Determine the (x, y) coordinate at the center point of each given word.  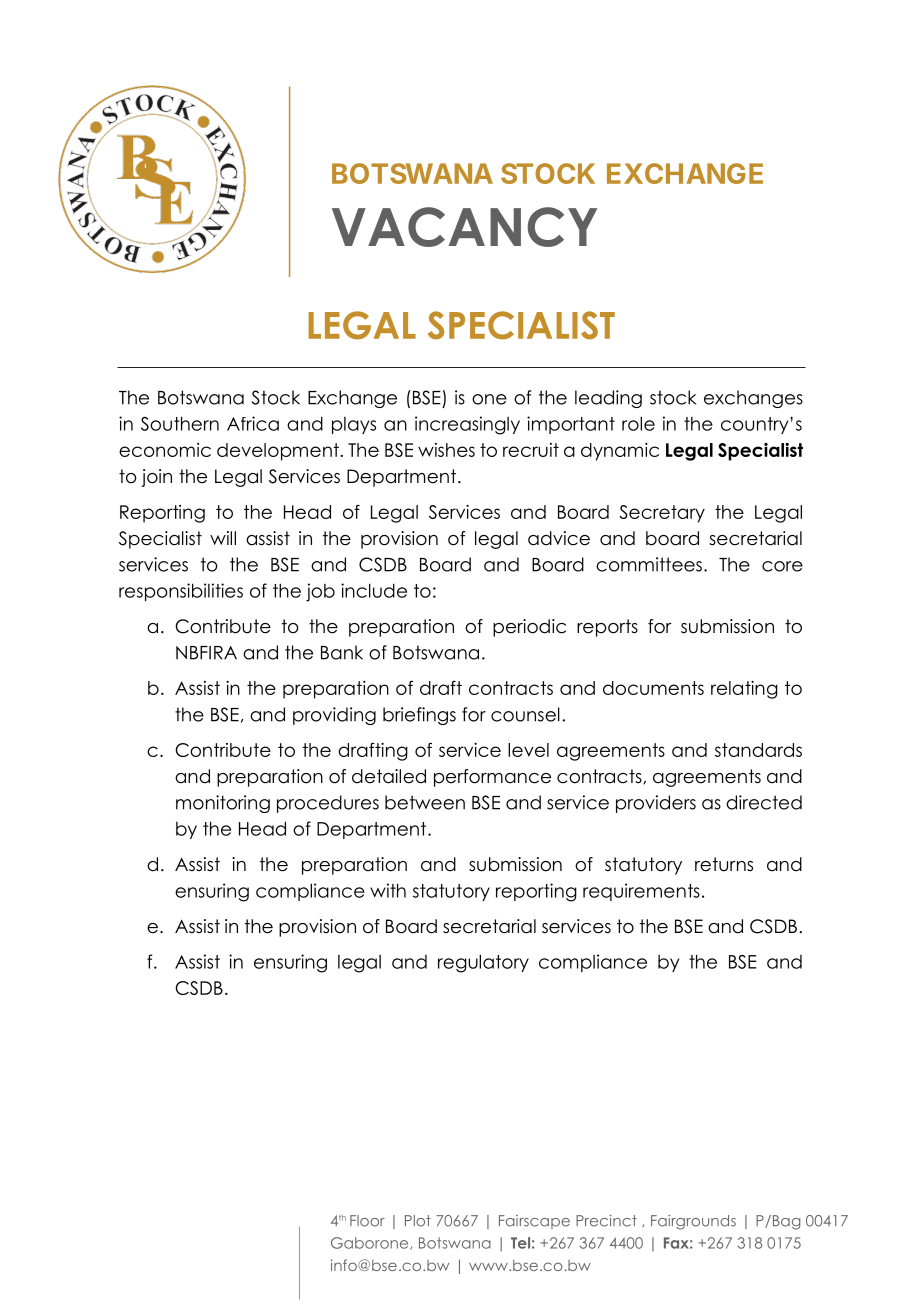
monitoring (223, 804)
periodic (529, 628)
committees (649, 564)
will (223, 538)
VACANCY (464, 227)
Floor (367, 1221)
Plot (418, 1221)
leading (608, 399)
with (388, 890)
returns (724, 864)
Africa (253, 423)
